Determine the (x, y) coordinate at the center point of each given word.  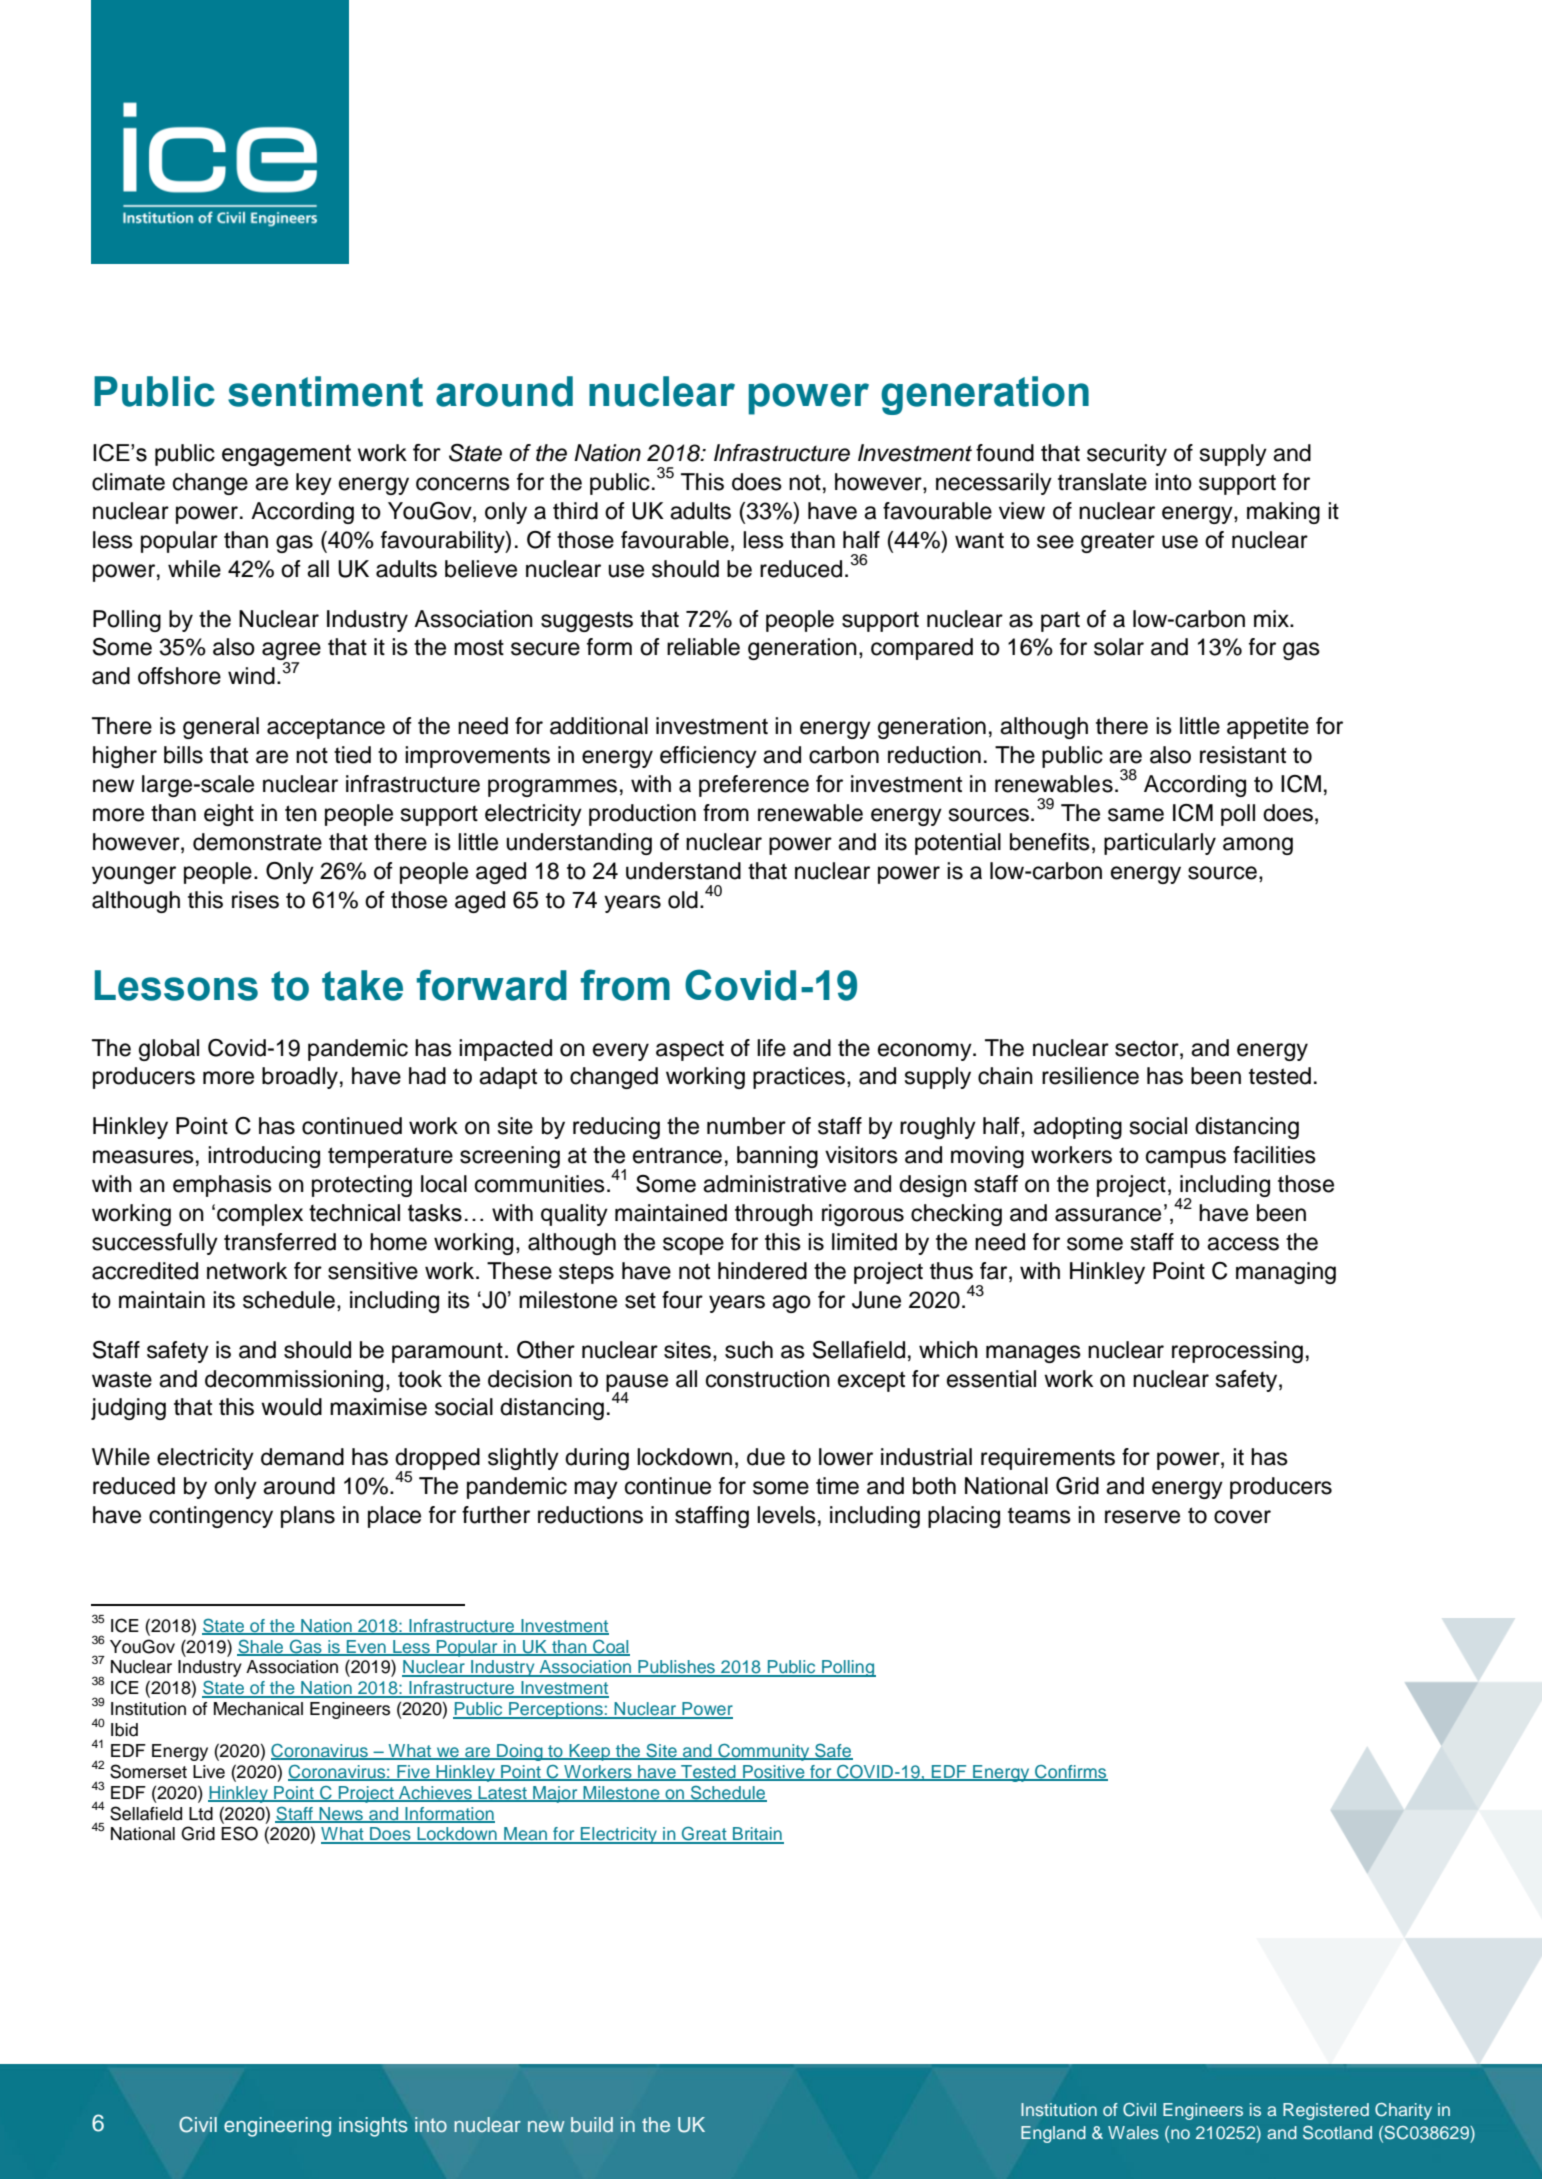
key (314, 484)
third (575, 511)
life (771, 1048)
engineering (277, 2127)
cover (1242, 1517)
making (1283, 513)
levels (786, 1515)
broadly (300, 1078)
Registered (1326, 2111)
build (592, 2124)
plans (308, 1517)
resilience (1090, 1076)
